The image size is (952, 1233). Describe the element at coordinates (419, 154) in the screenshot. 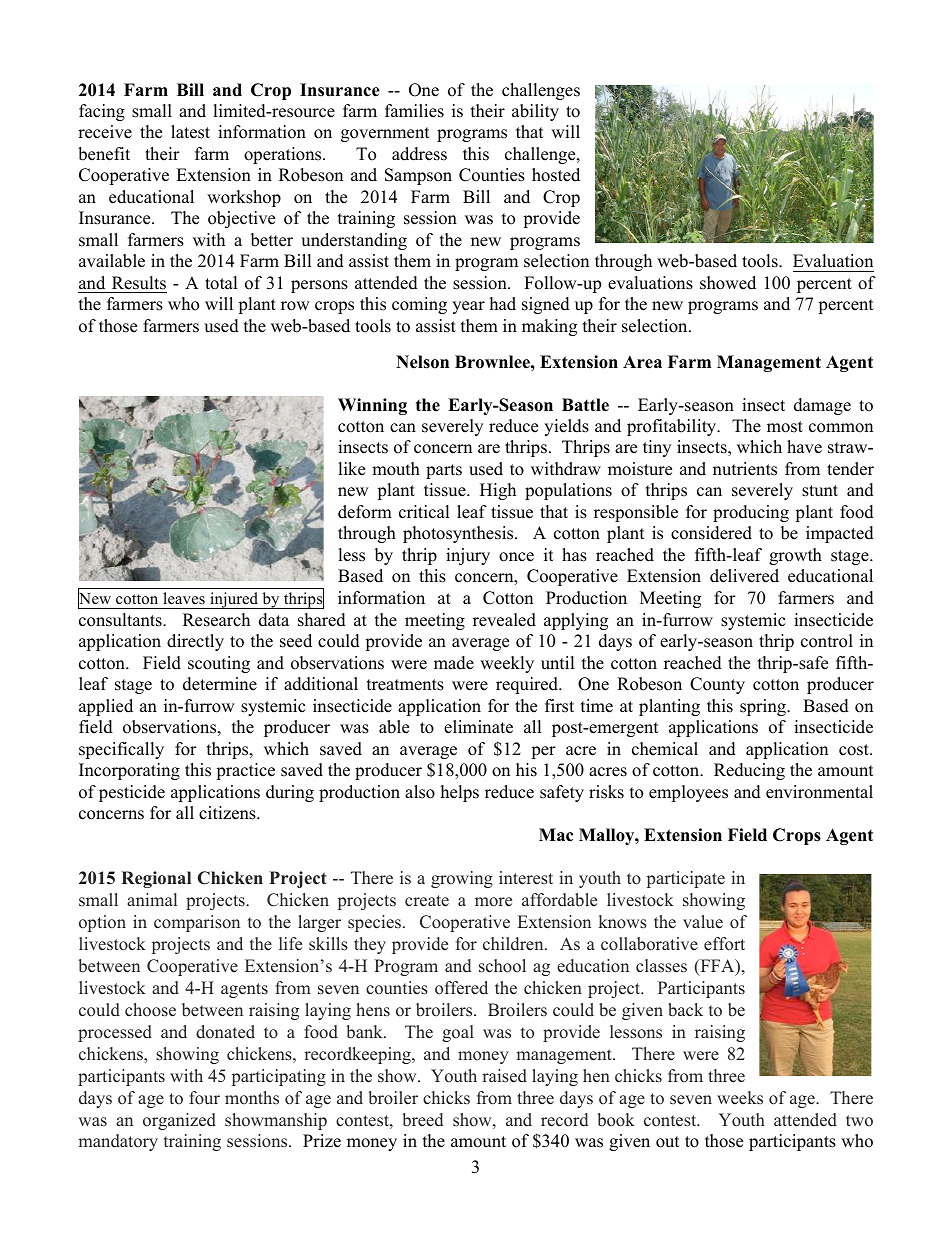

I see `address` at that location.
